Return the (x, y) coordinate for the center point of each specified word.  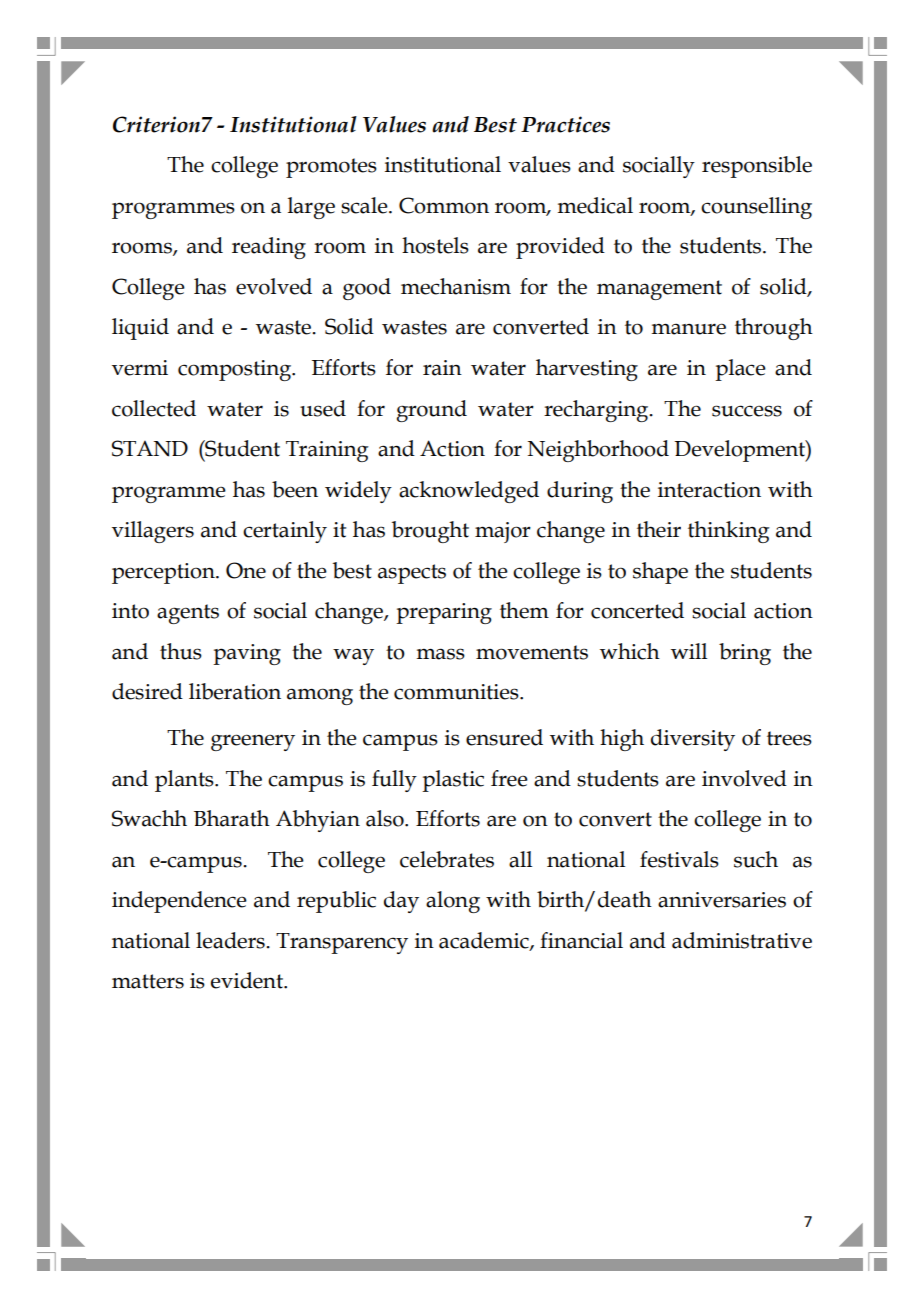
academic (485, 941)
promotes (331, 168)
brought (430, 532)
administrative (742, 940)
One (246, 570)
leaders (231, 940)
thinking (729, 532)
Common (444, 205)
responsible (757, 167)
